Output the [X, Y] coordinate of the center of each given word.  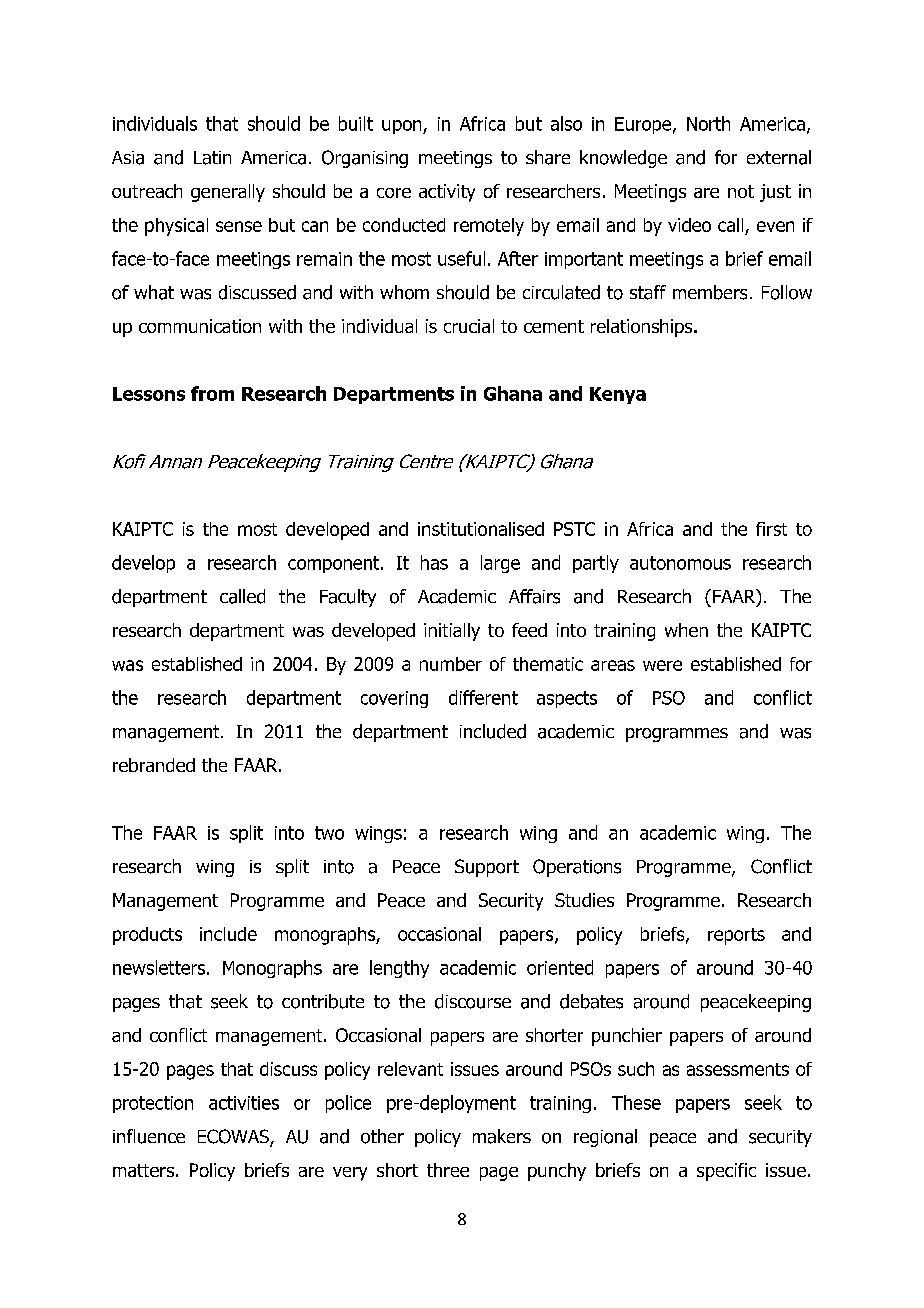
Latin [212, 158]
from [212, 393]
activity [447, 193]
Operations [577, 868]
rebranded [154, 765]
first [771, 529]
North [708, 123]
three [448, 1170]
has [434, 562]
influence [149, 1136]
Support [487, 868]
